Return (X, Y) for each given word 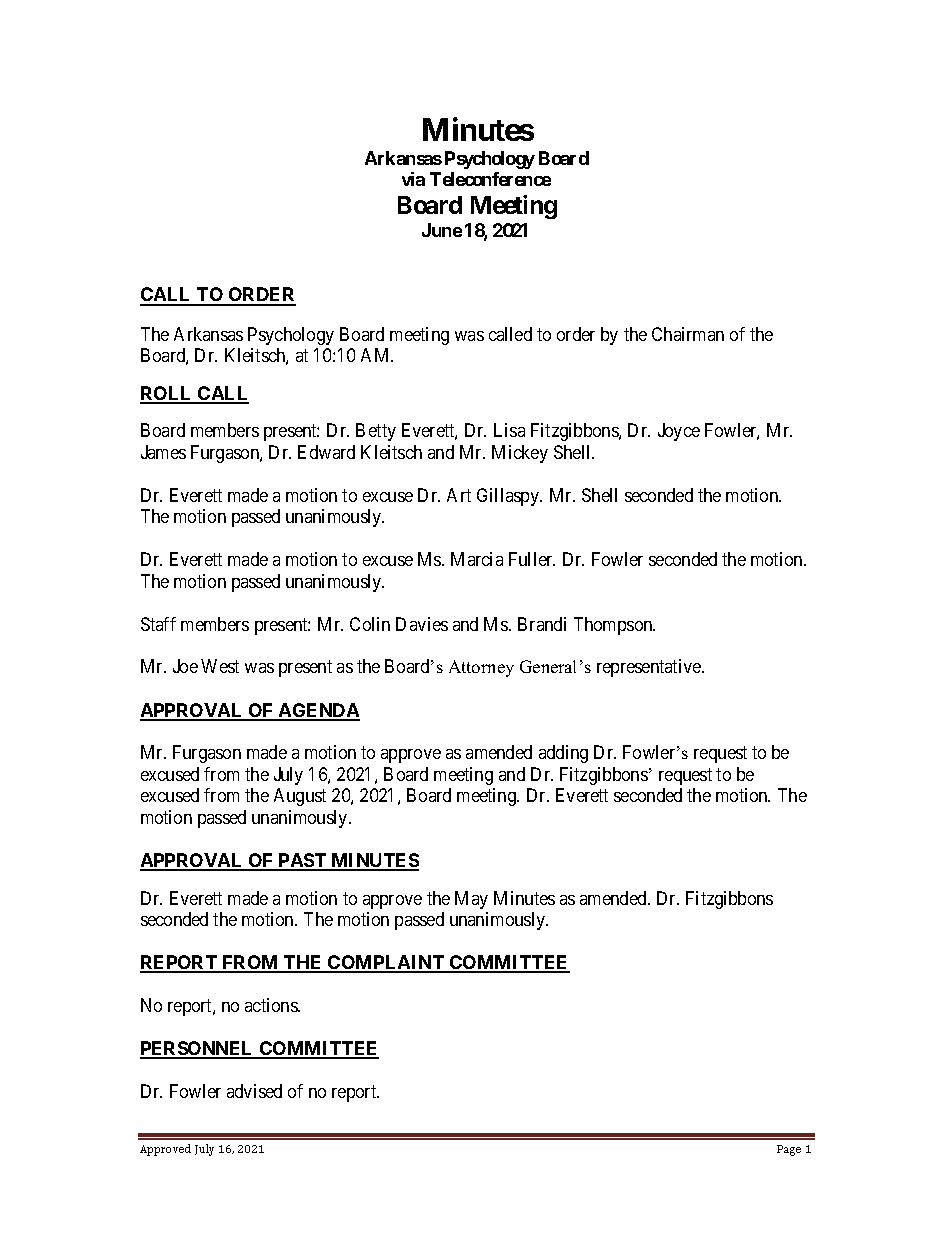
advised (254, 1091)
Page (789, 1150)
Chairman (688, 334)
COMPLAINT (386, 963)
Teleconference (490, 179)
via (413, 179)
